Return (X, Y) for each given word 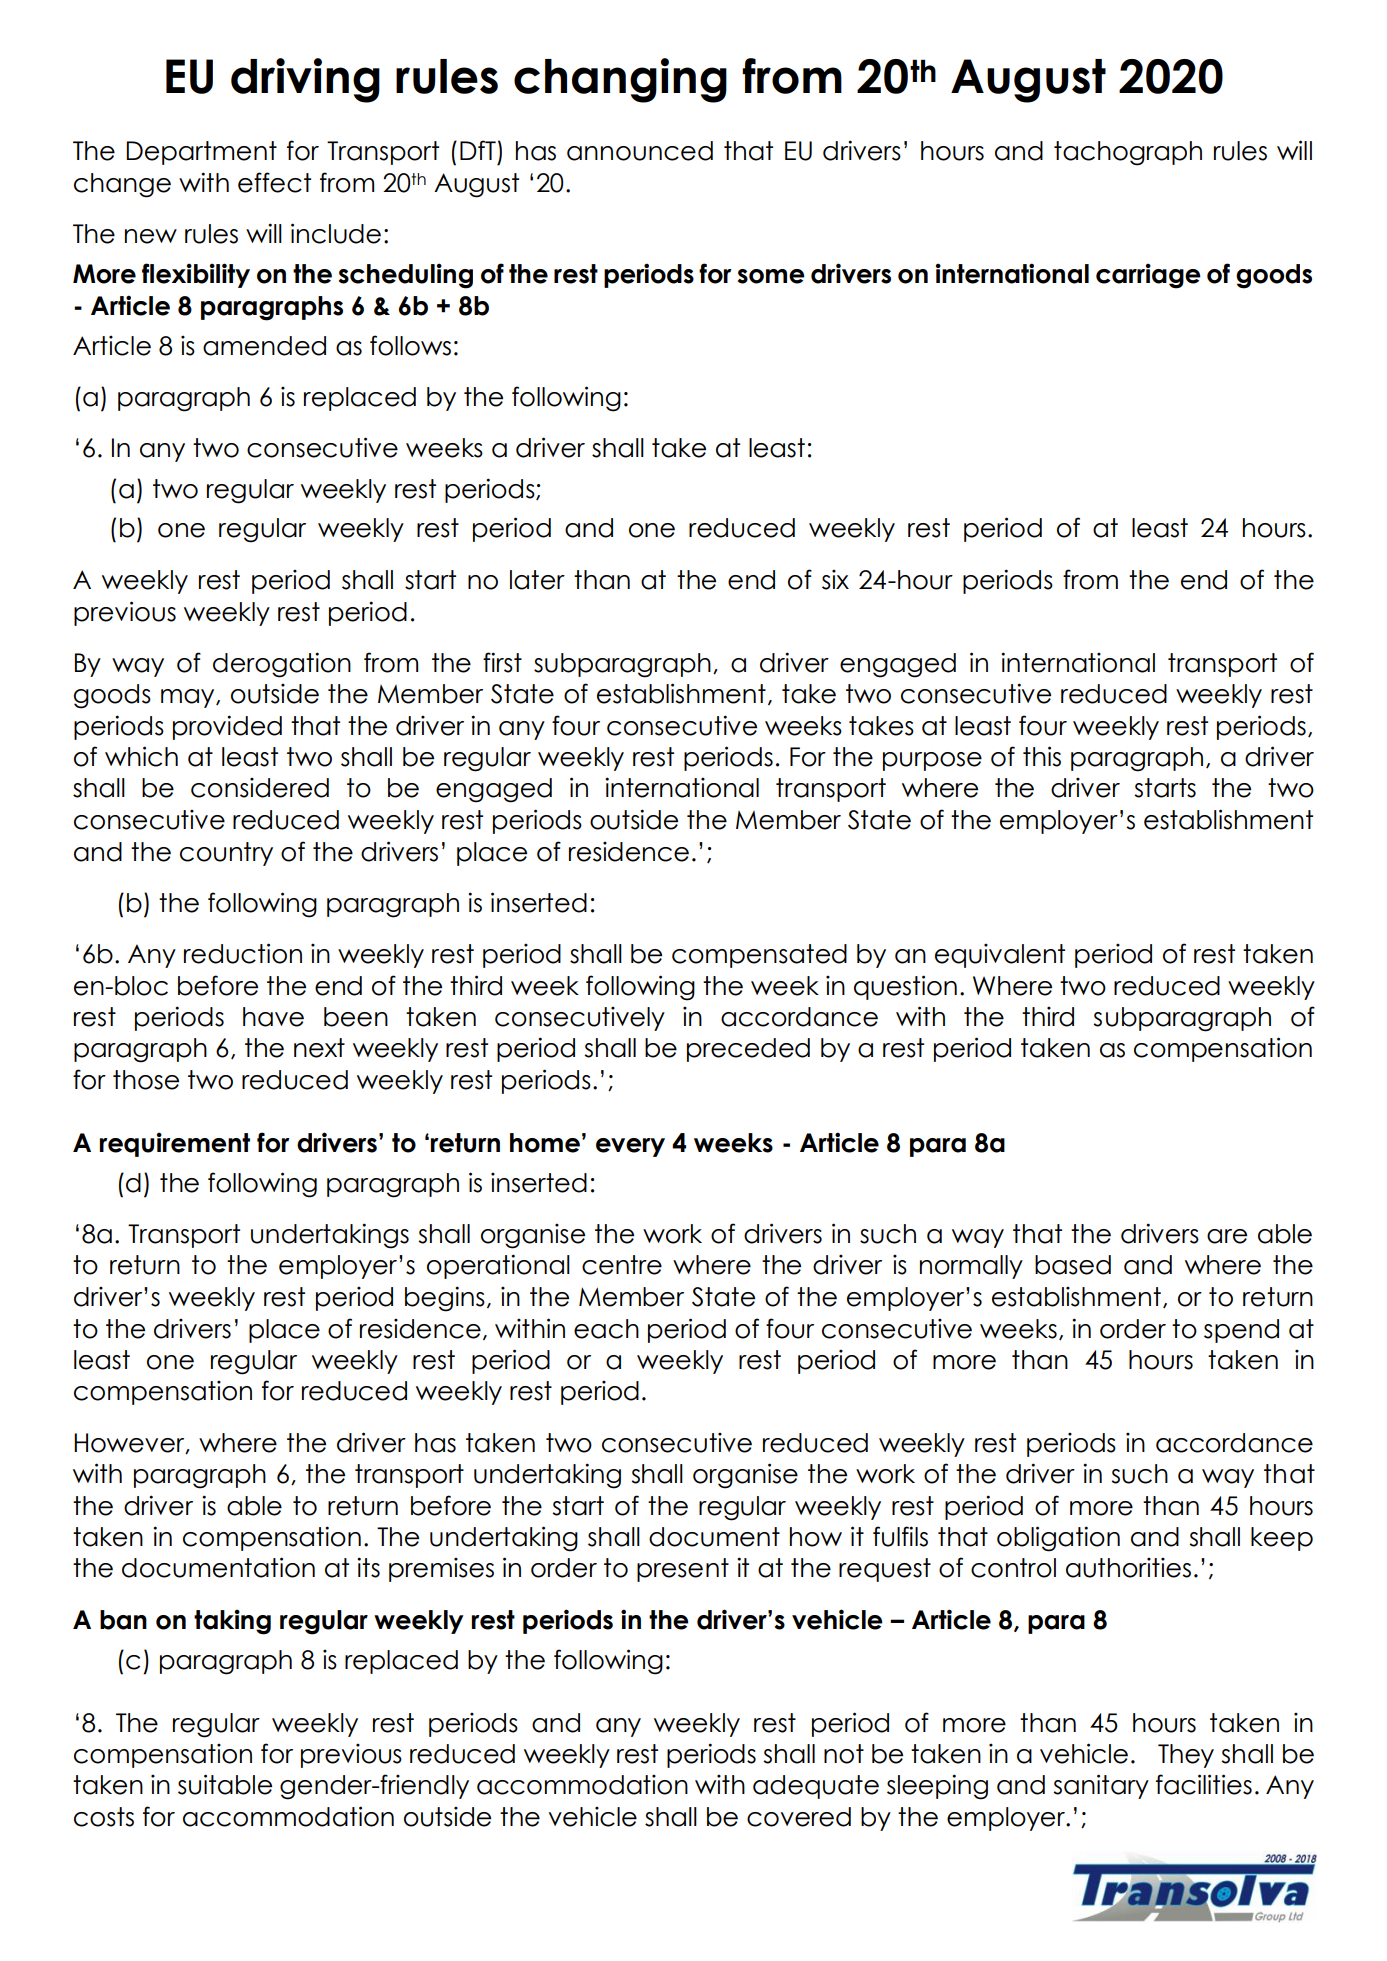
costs (104, 1817)
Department (201, 153)
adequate (816, 1787)
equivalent (1000, 956)
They (1186, 1756)
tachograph (1128, 153)
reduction (243, 953)
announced (640, 151)
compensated (759, 956)
